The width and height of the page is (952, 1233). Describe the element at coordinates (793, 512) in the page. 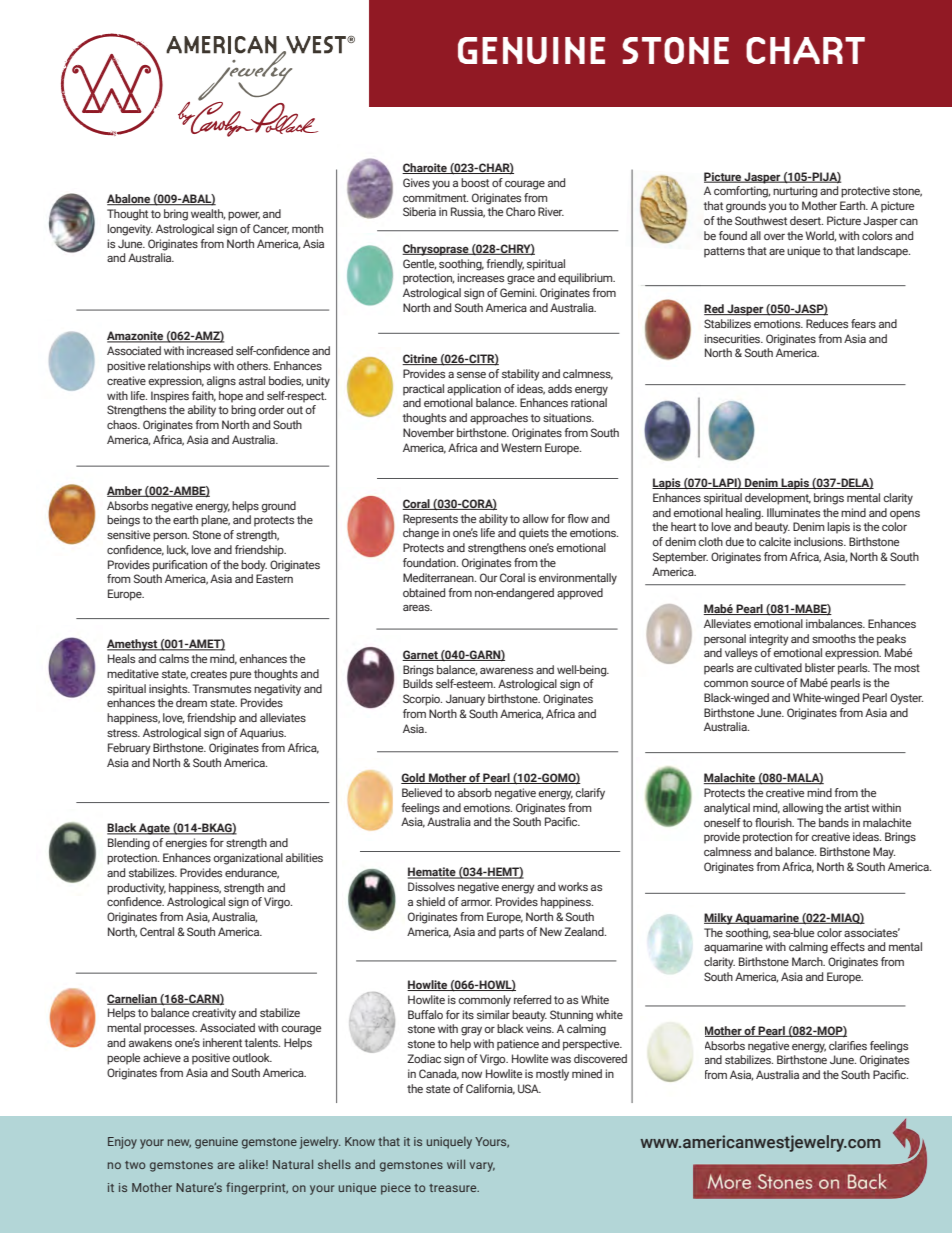

I see `Illuminates` at that location.
